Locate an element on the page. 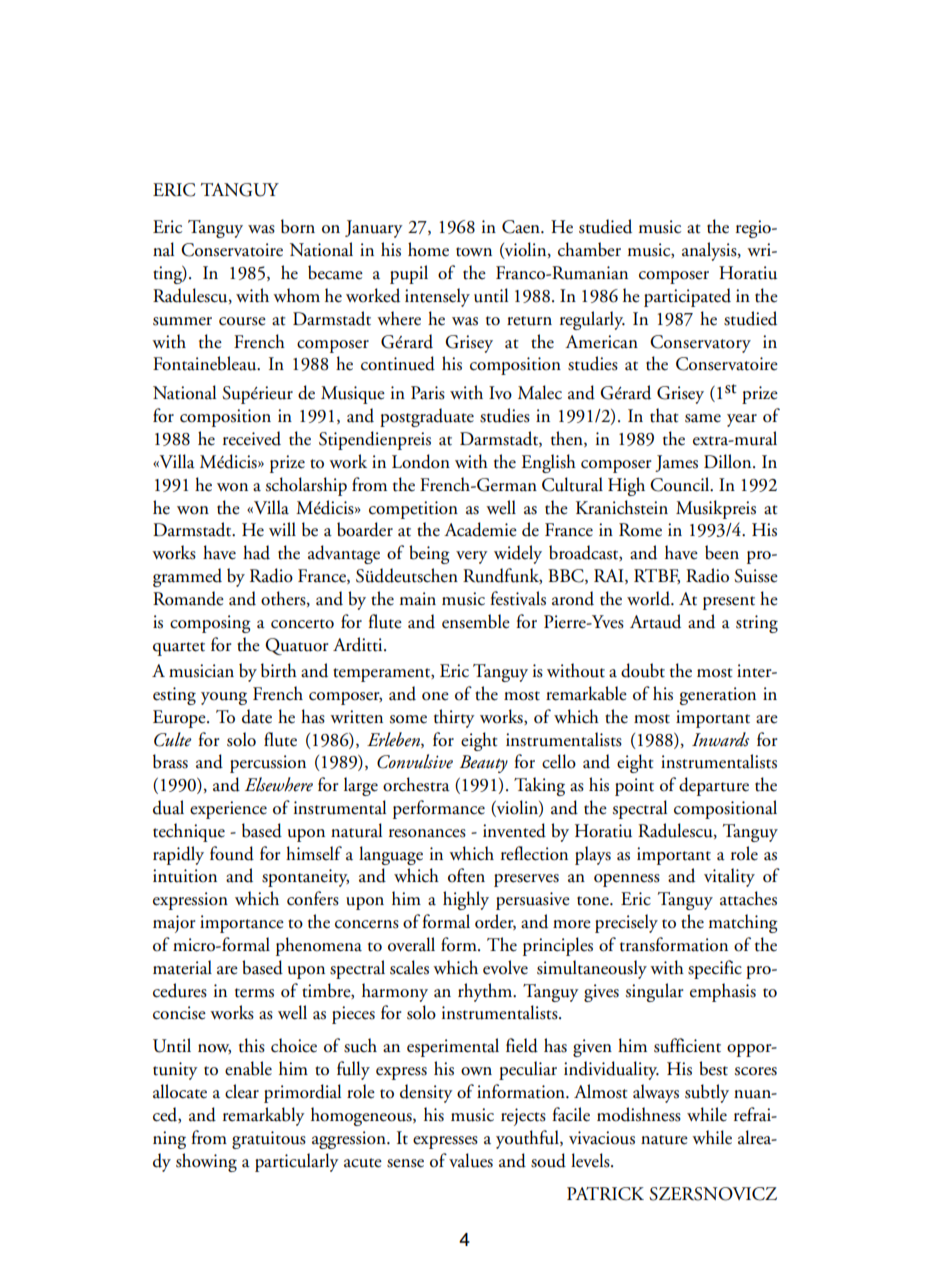 The width and height of the page is (928, 1288). received is located at coordinates (252, 438).
